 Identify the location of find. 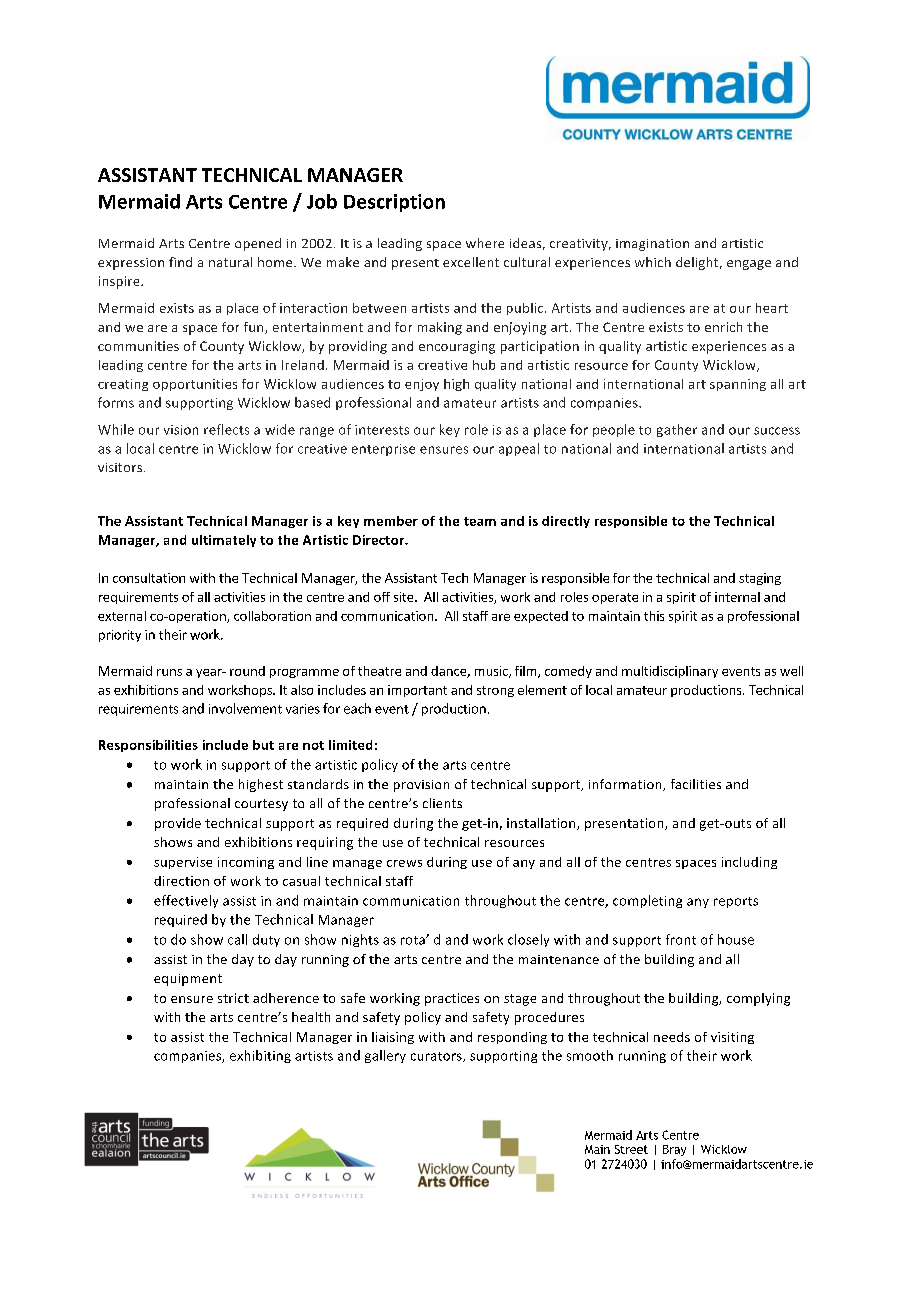
(180, 262).
